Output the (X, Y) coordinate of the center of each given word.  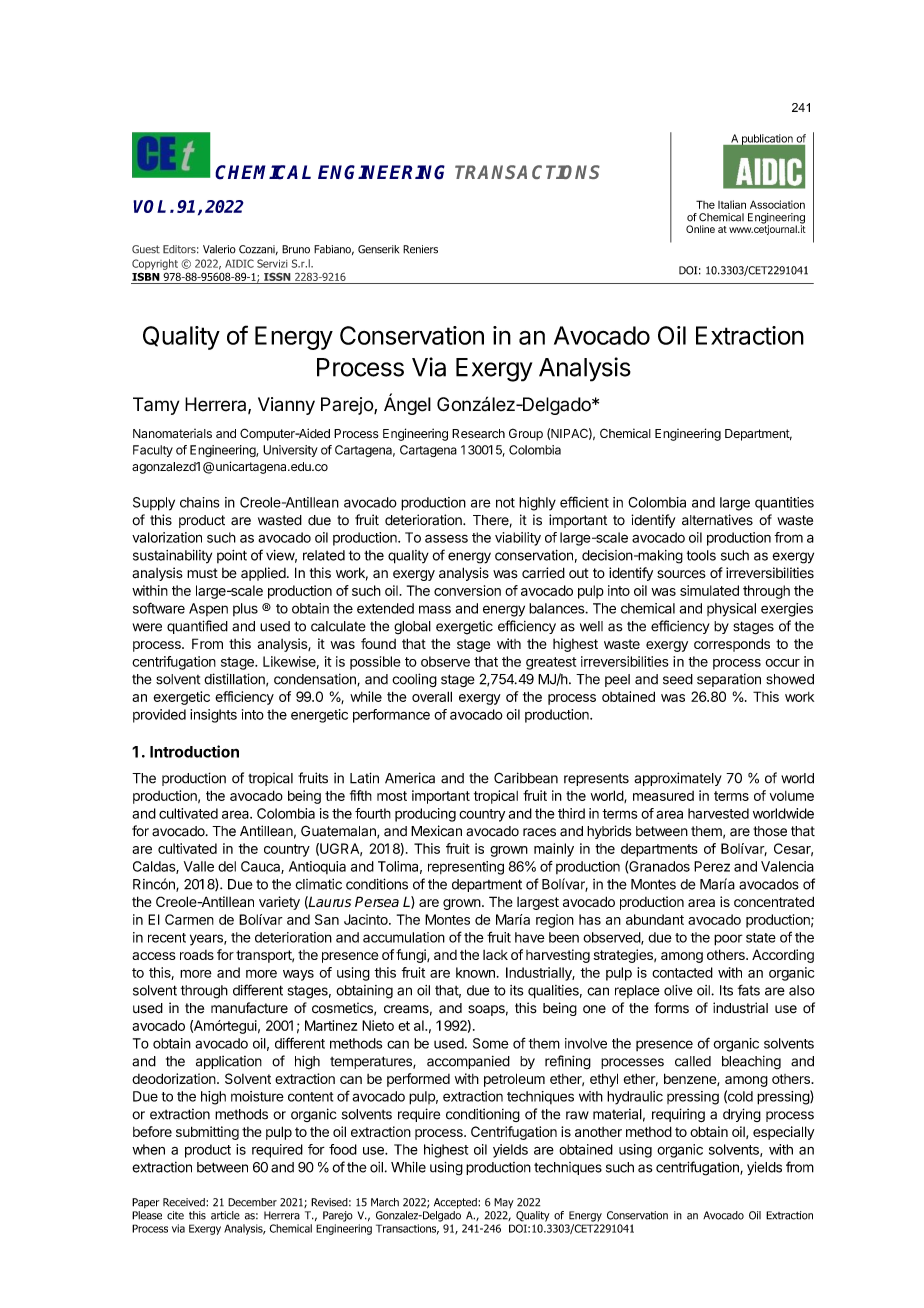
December (252, 1202)
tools (701, 555)
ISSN (277, 276)
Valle (199, 866)
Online (700, 229)
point (232, 556)
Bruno (296, 249)
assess (446, 538)
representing (466, 868)
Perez (712, 866)
